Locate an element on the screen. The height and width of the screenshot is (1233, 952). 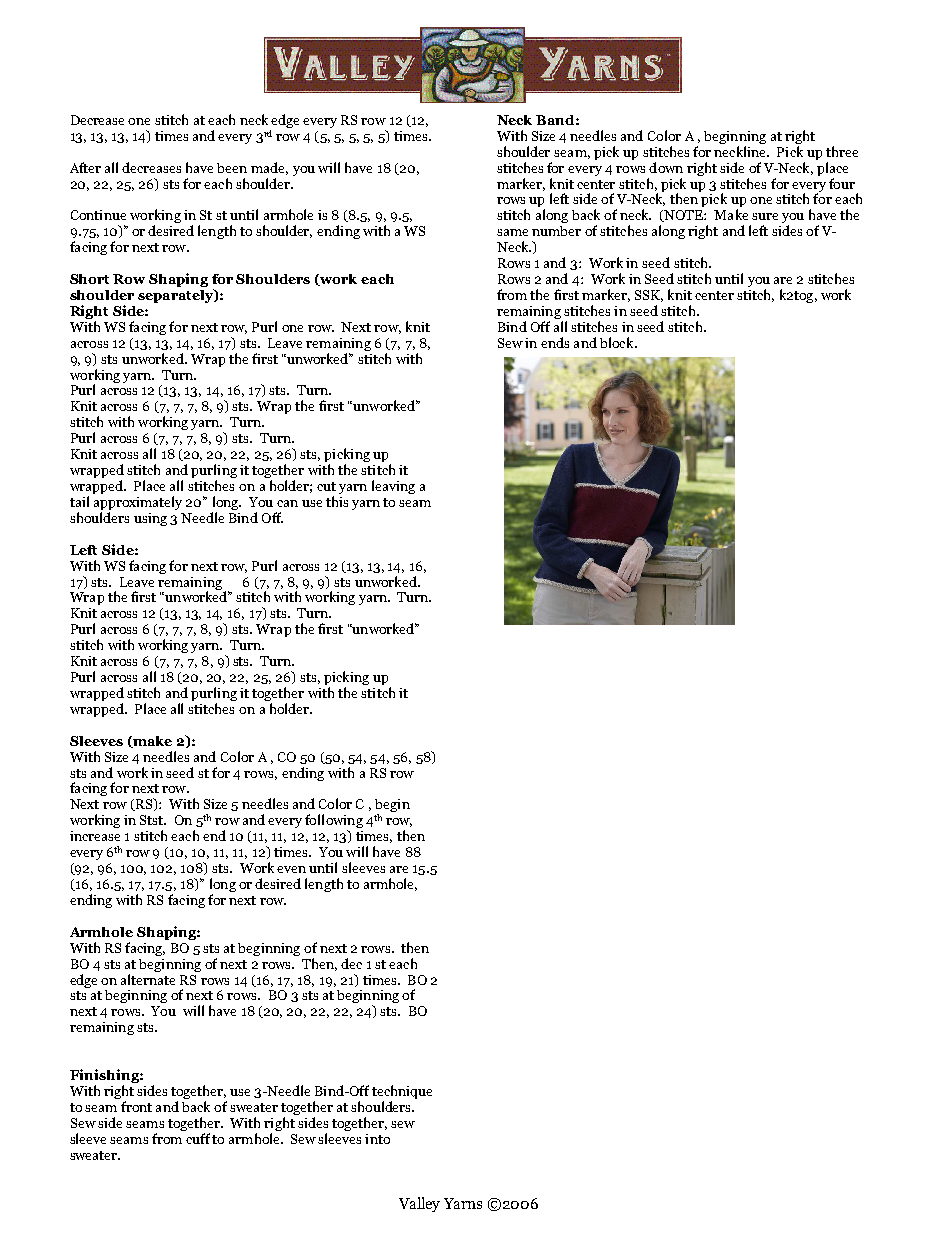
cuff is located at coordinates (198, 1138).
